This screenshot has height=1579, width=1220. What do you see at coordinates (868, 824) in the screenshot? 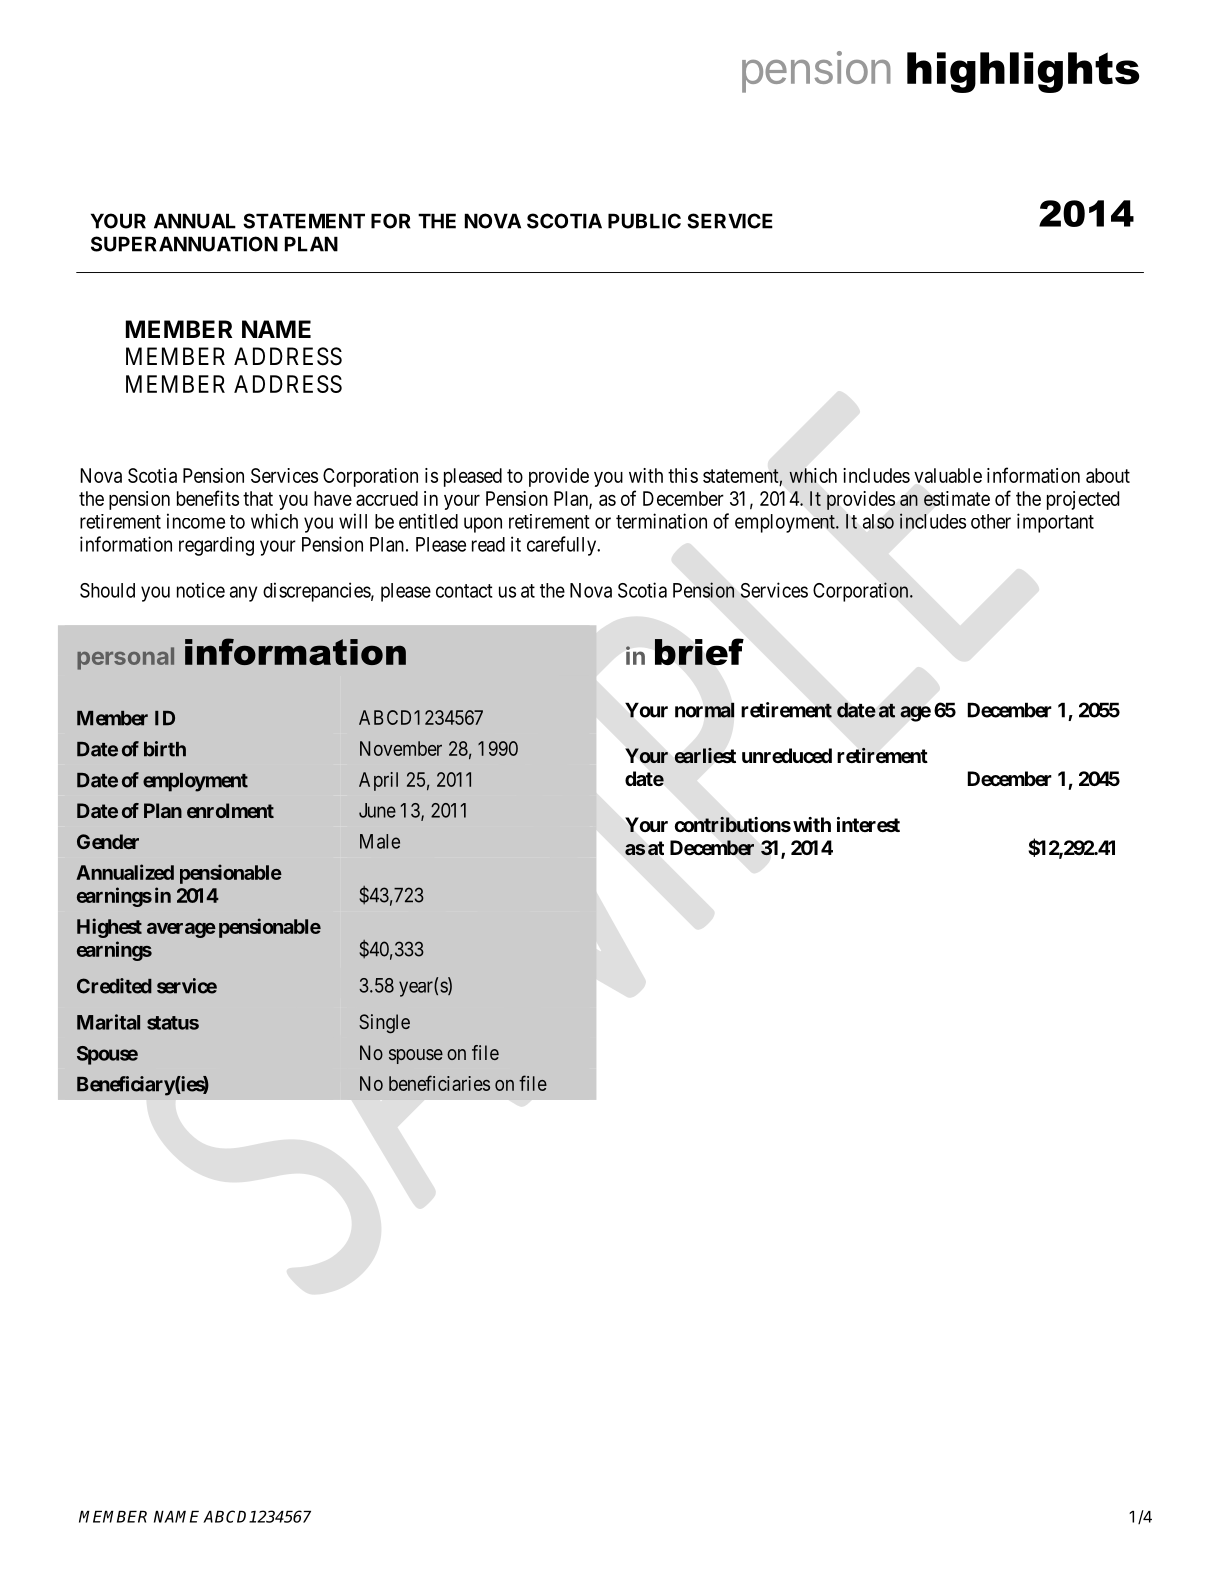
I see `interest` at bounding box center [868, 824].
